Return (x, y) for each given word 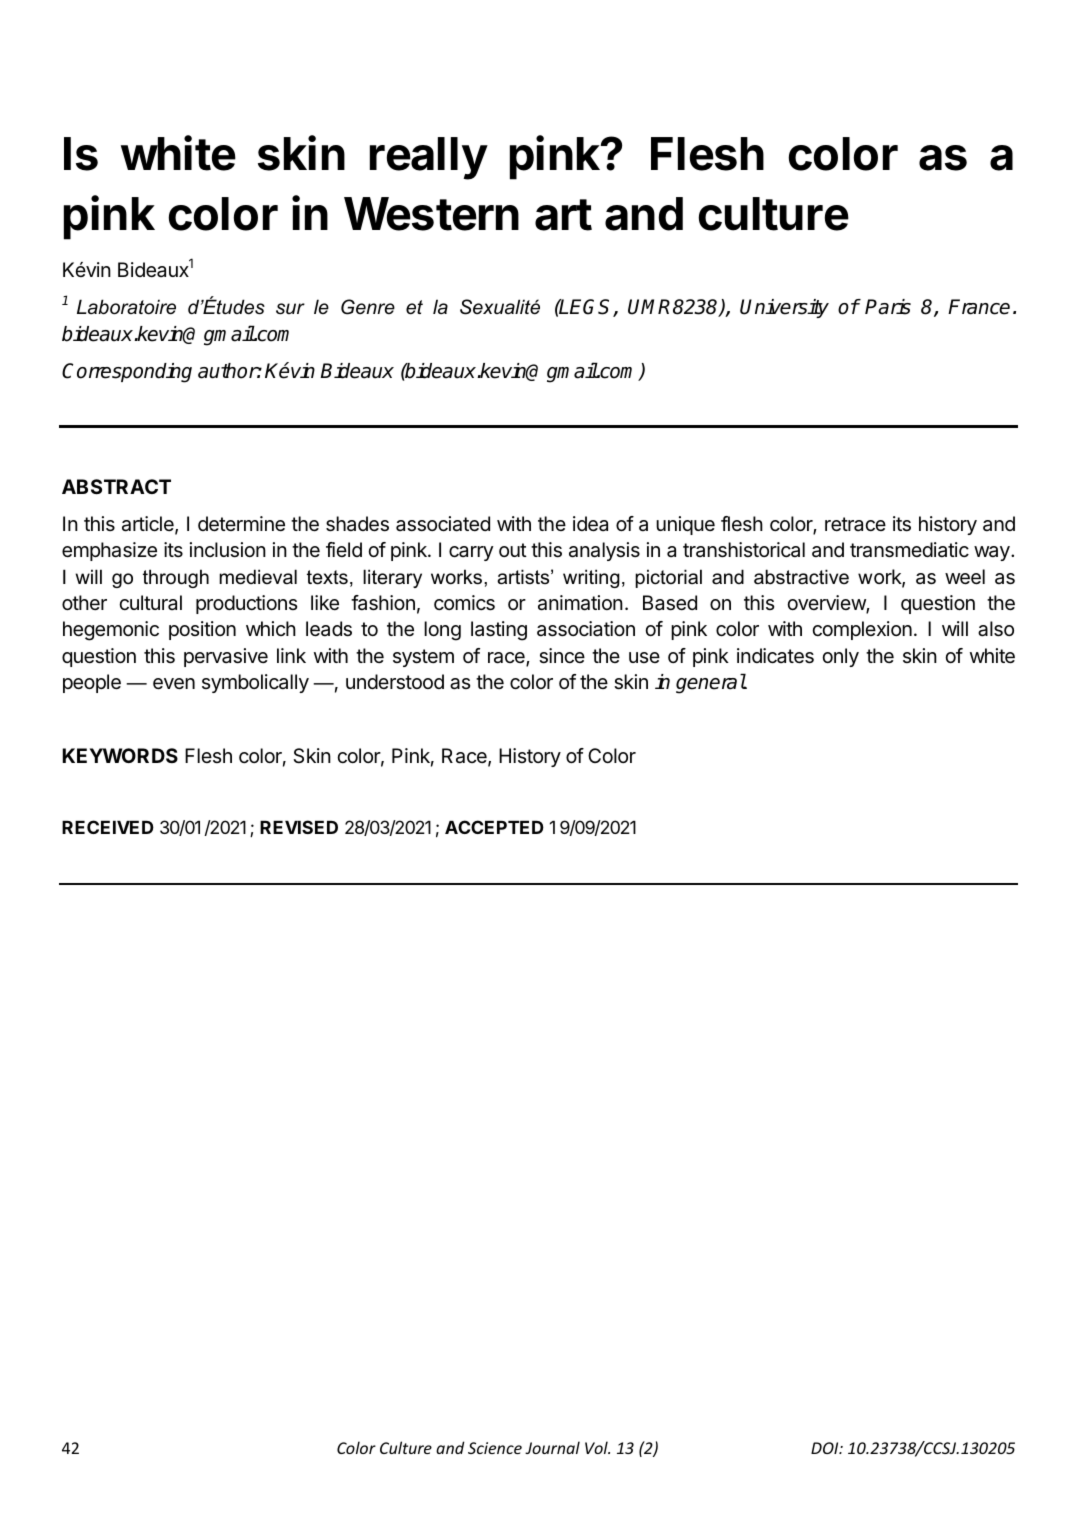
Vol (597, 1447)
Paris (888, 307)
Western (431, 214)
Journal (552, 1447)
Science (495, 1448)
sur (290, 309)
